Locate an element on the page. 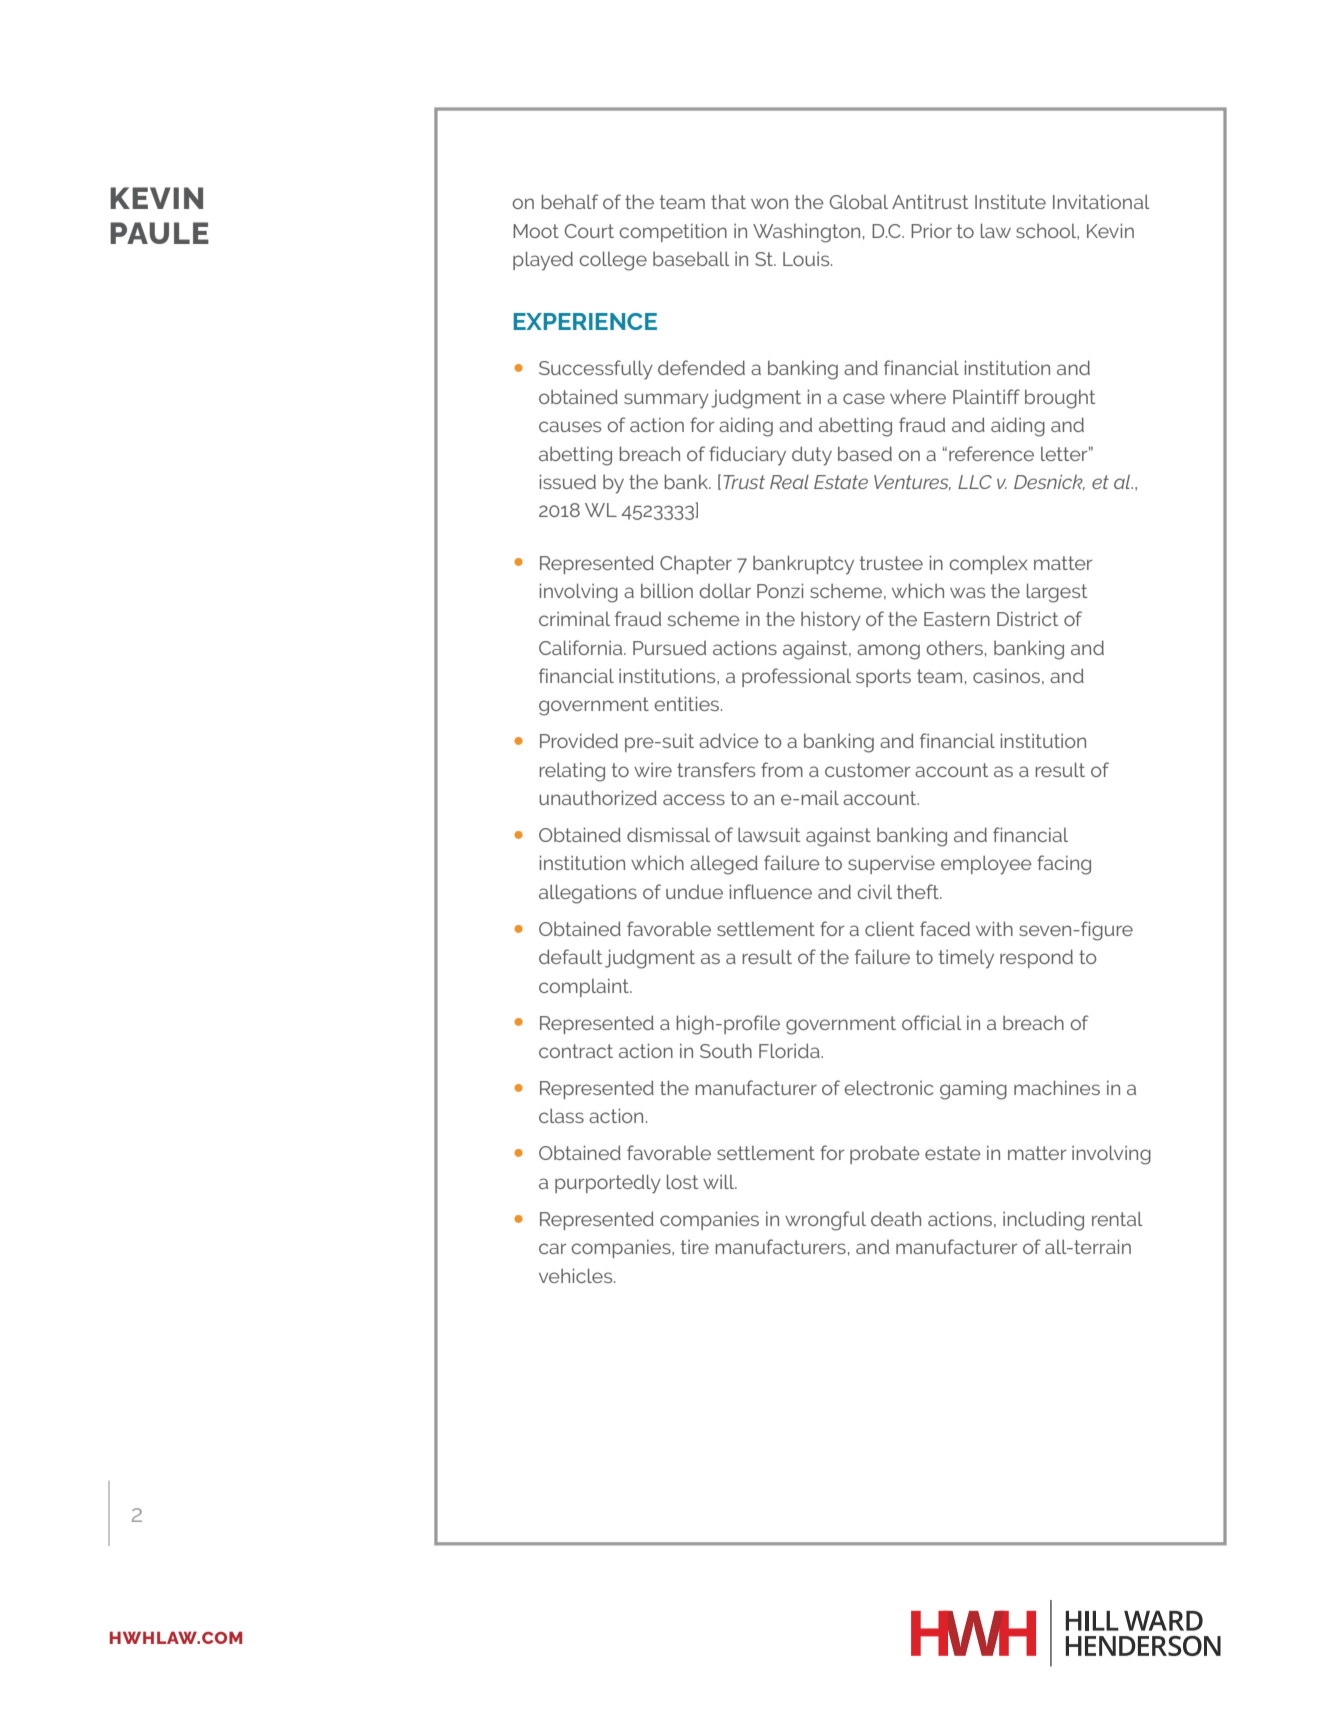 Image resolution: width=1334 pixels, height=1727 pixels. wrongful is located at coordinates (825, 1221).
